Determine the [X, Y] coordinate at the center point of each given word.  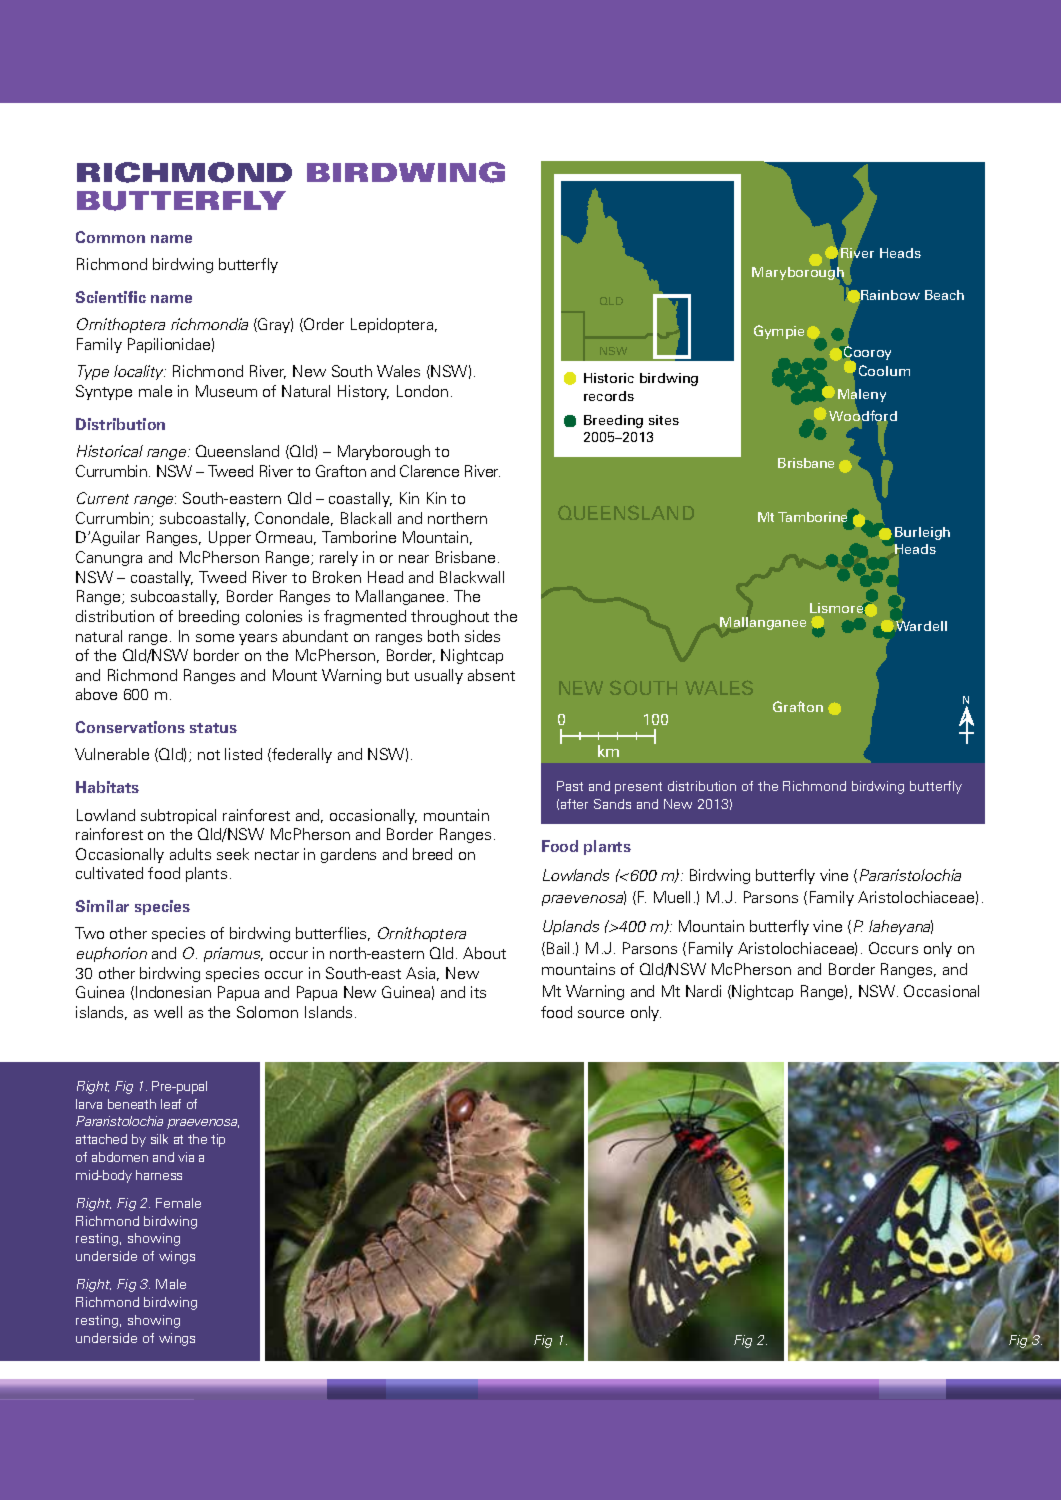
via [186, 1157]
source [601, 1014]
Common [110, 237]
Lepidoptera [392, 325]
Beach [944, 295]
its [478, 992]
